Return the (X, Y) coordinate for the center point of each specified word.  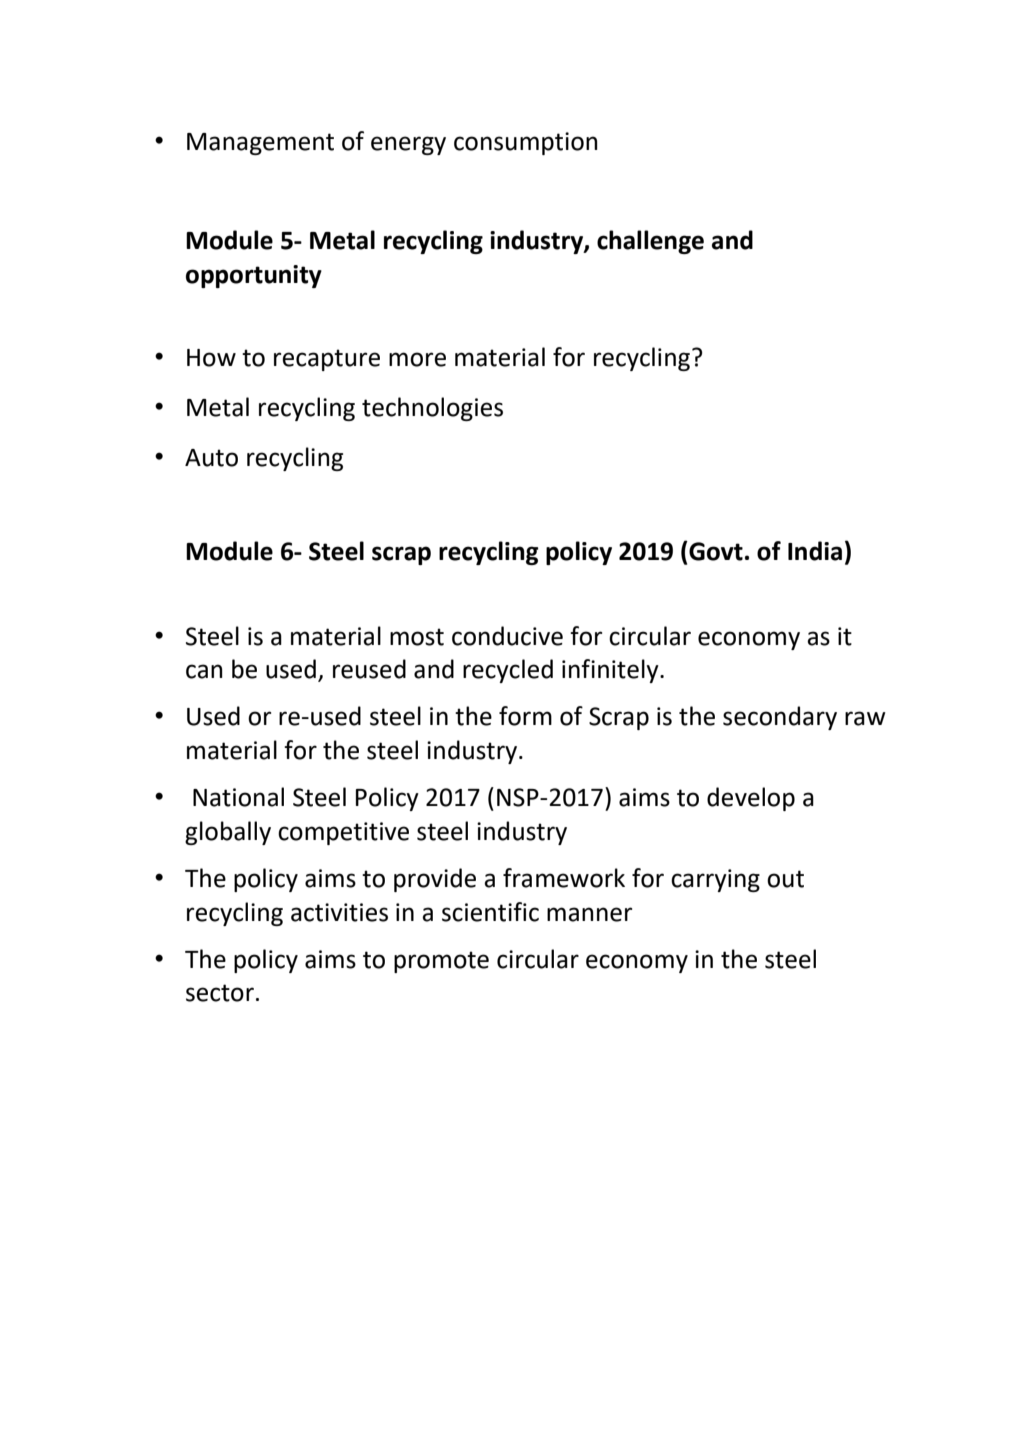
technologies (432, 409)
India (815, 551)
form (525, 716)
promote (441, 962)
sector (220, 993)
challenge (650, 242)
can (204, 671)
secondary (780, 718)
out (785, 879)
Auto (211, 458)
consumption (526, 143)
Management (260, 144)
